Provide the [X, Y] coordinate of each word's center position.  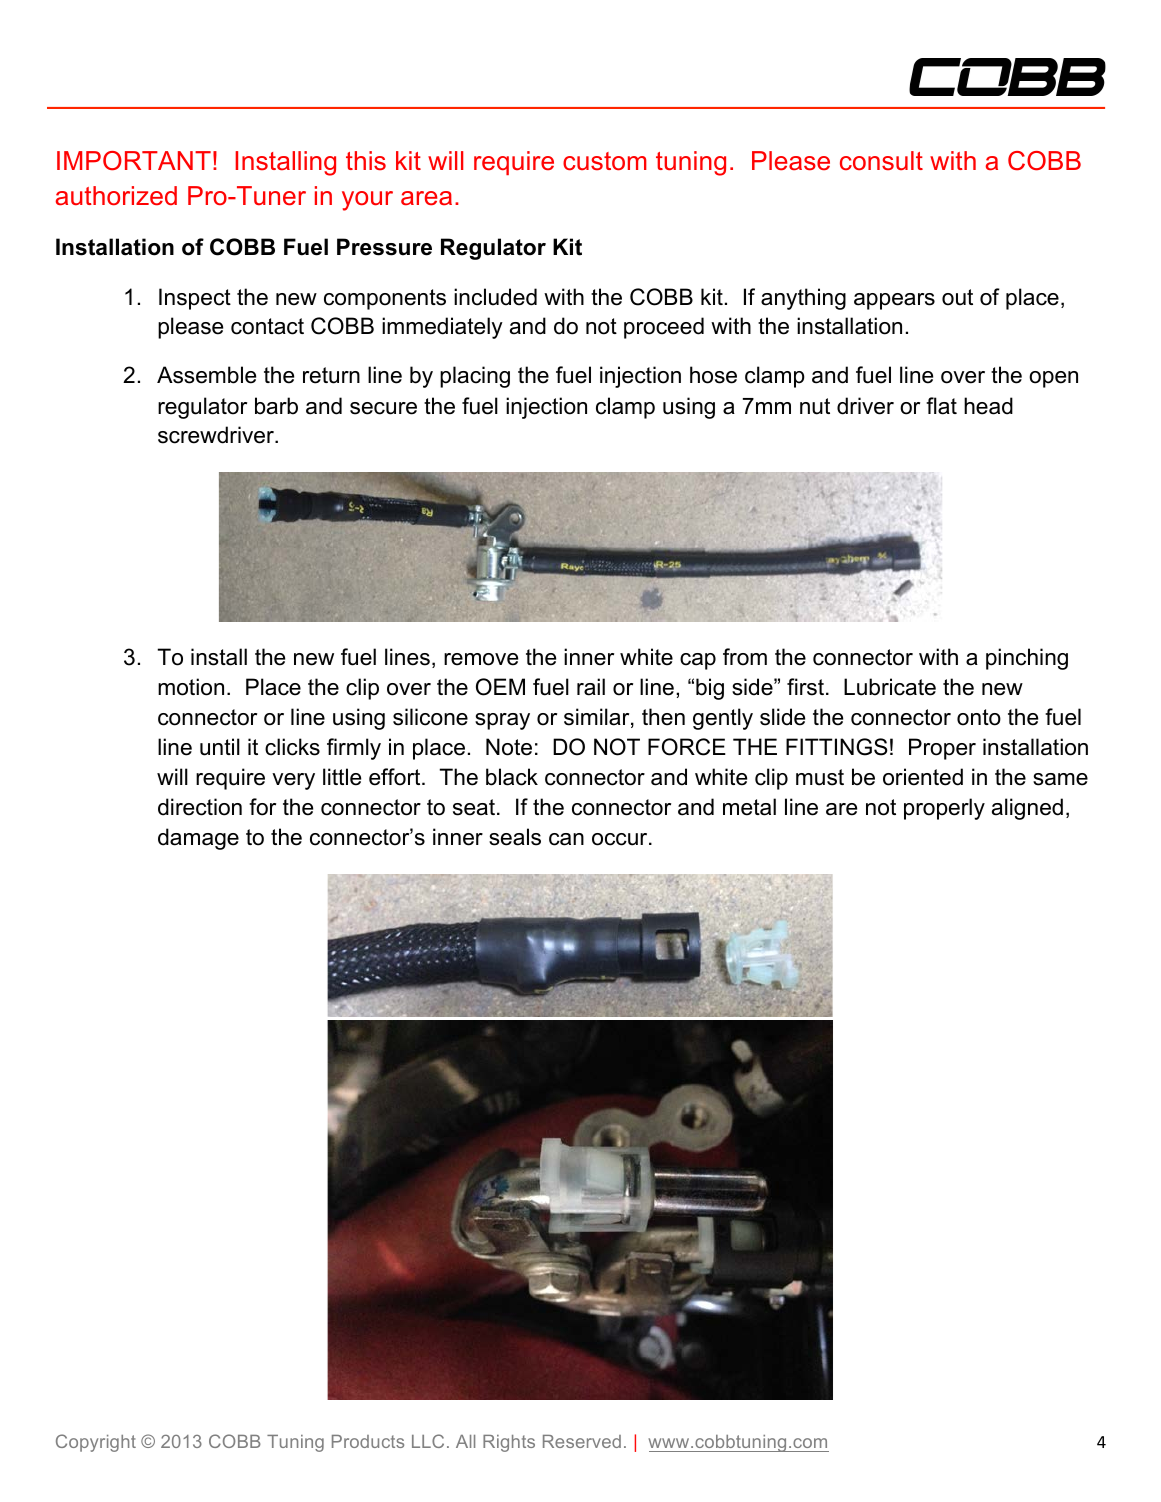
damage [198, 839]
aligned [1027, 809]
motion [191, 687]
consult [881, 160]
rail [591, 687]
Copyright [96, 1443]
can [566, 839]
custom [605, 161]
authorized [116, 196]
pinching [1027, 659]
